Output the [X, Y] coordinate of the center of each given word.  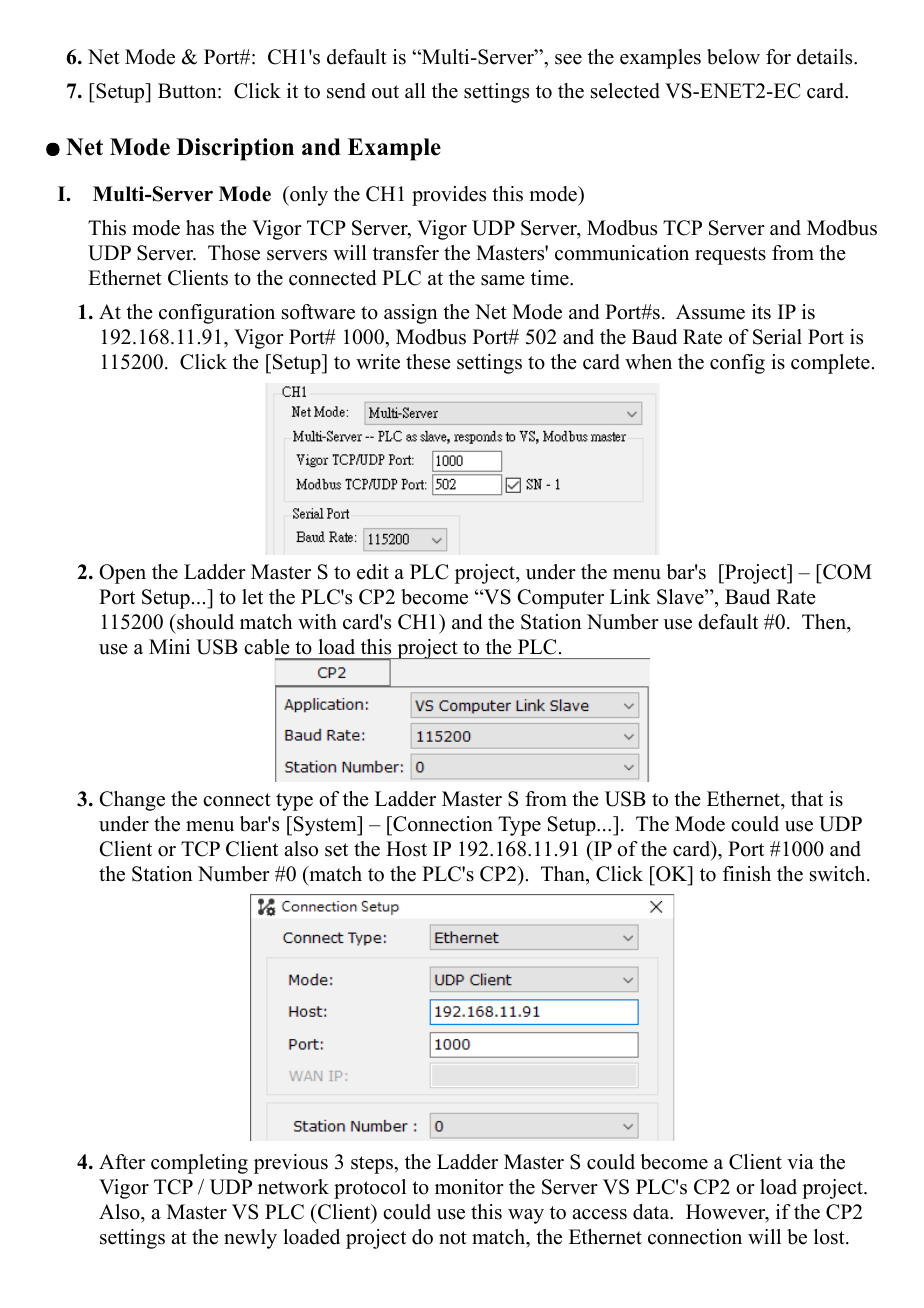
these [428, 362]
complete [830, 364]
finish [747, 874]
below [733, 57]
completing [199, 1164]
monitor [469, 1187]
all [415, 90]
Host [406, 849]
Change [132, 801]
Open [122, 574]
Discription [235, 149]
